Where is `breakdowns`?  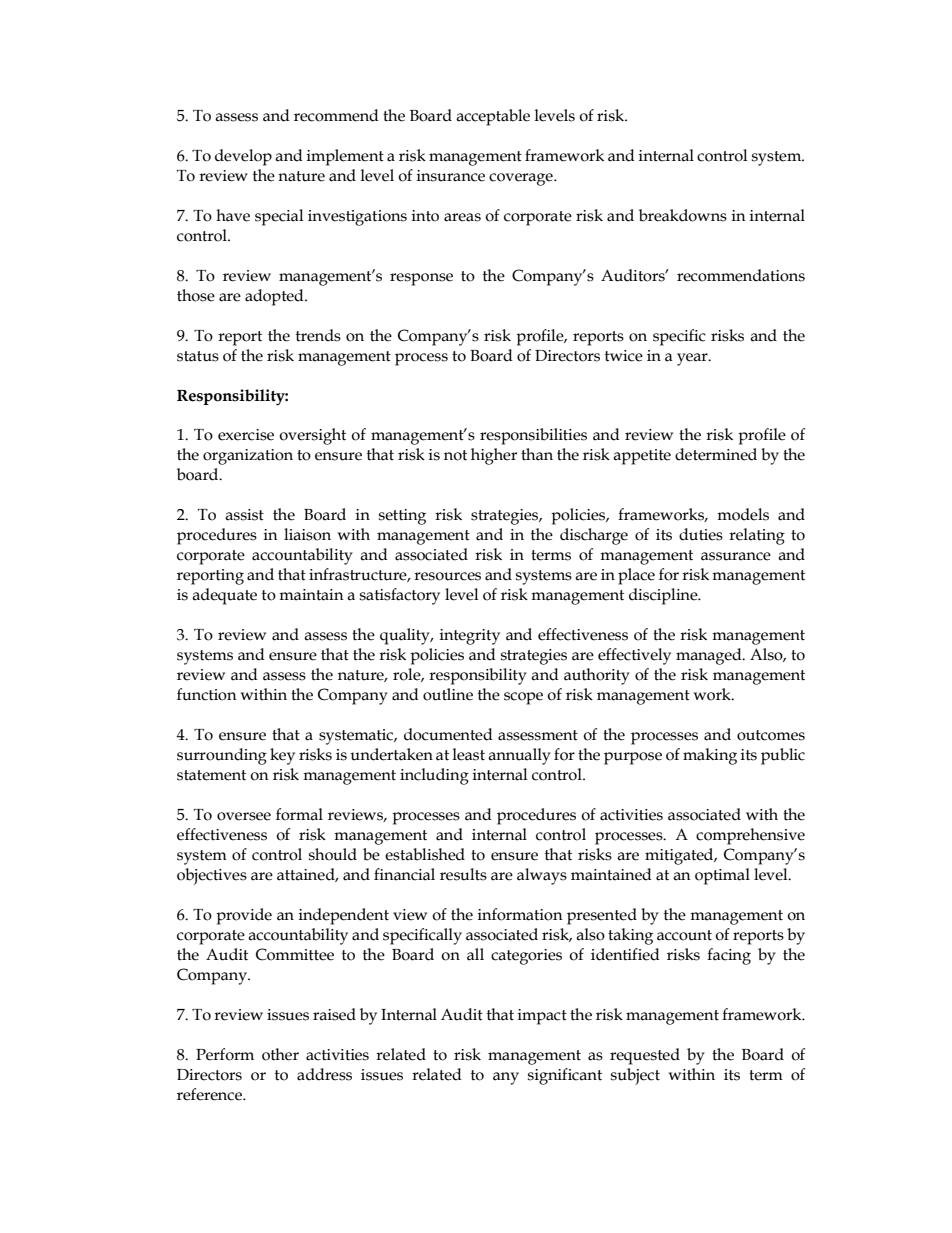 breakdowns is located at coordinates (683, 215).
